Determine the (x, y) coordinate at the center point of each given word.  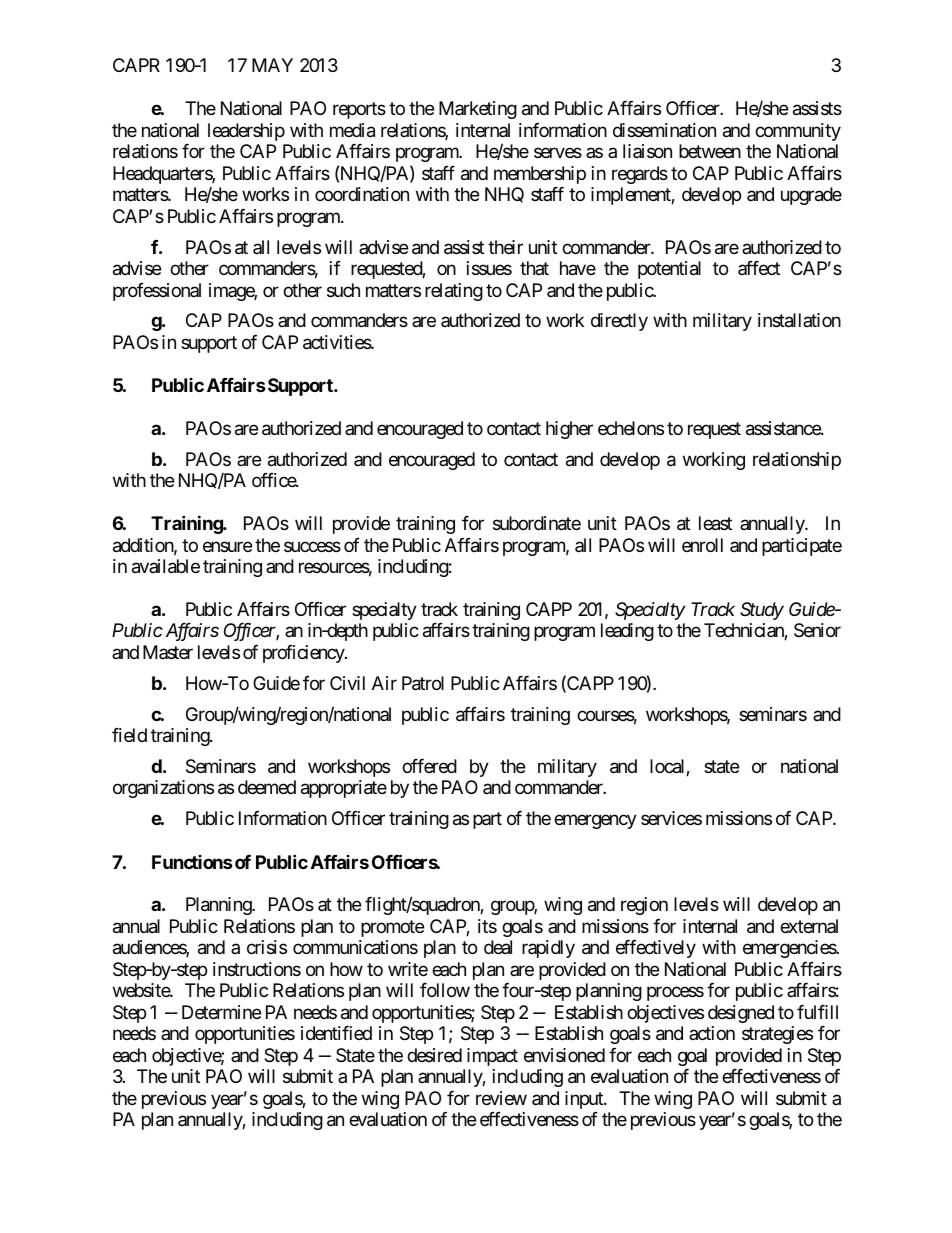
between (710, 151)
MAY (272, 65)
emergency (595, 822)
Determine (221, 1012)
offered (429, 766)
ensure (227, 546)
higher (569, 430)
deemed (267, 787)
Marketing (478, 110)
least (715, 523)
